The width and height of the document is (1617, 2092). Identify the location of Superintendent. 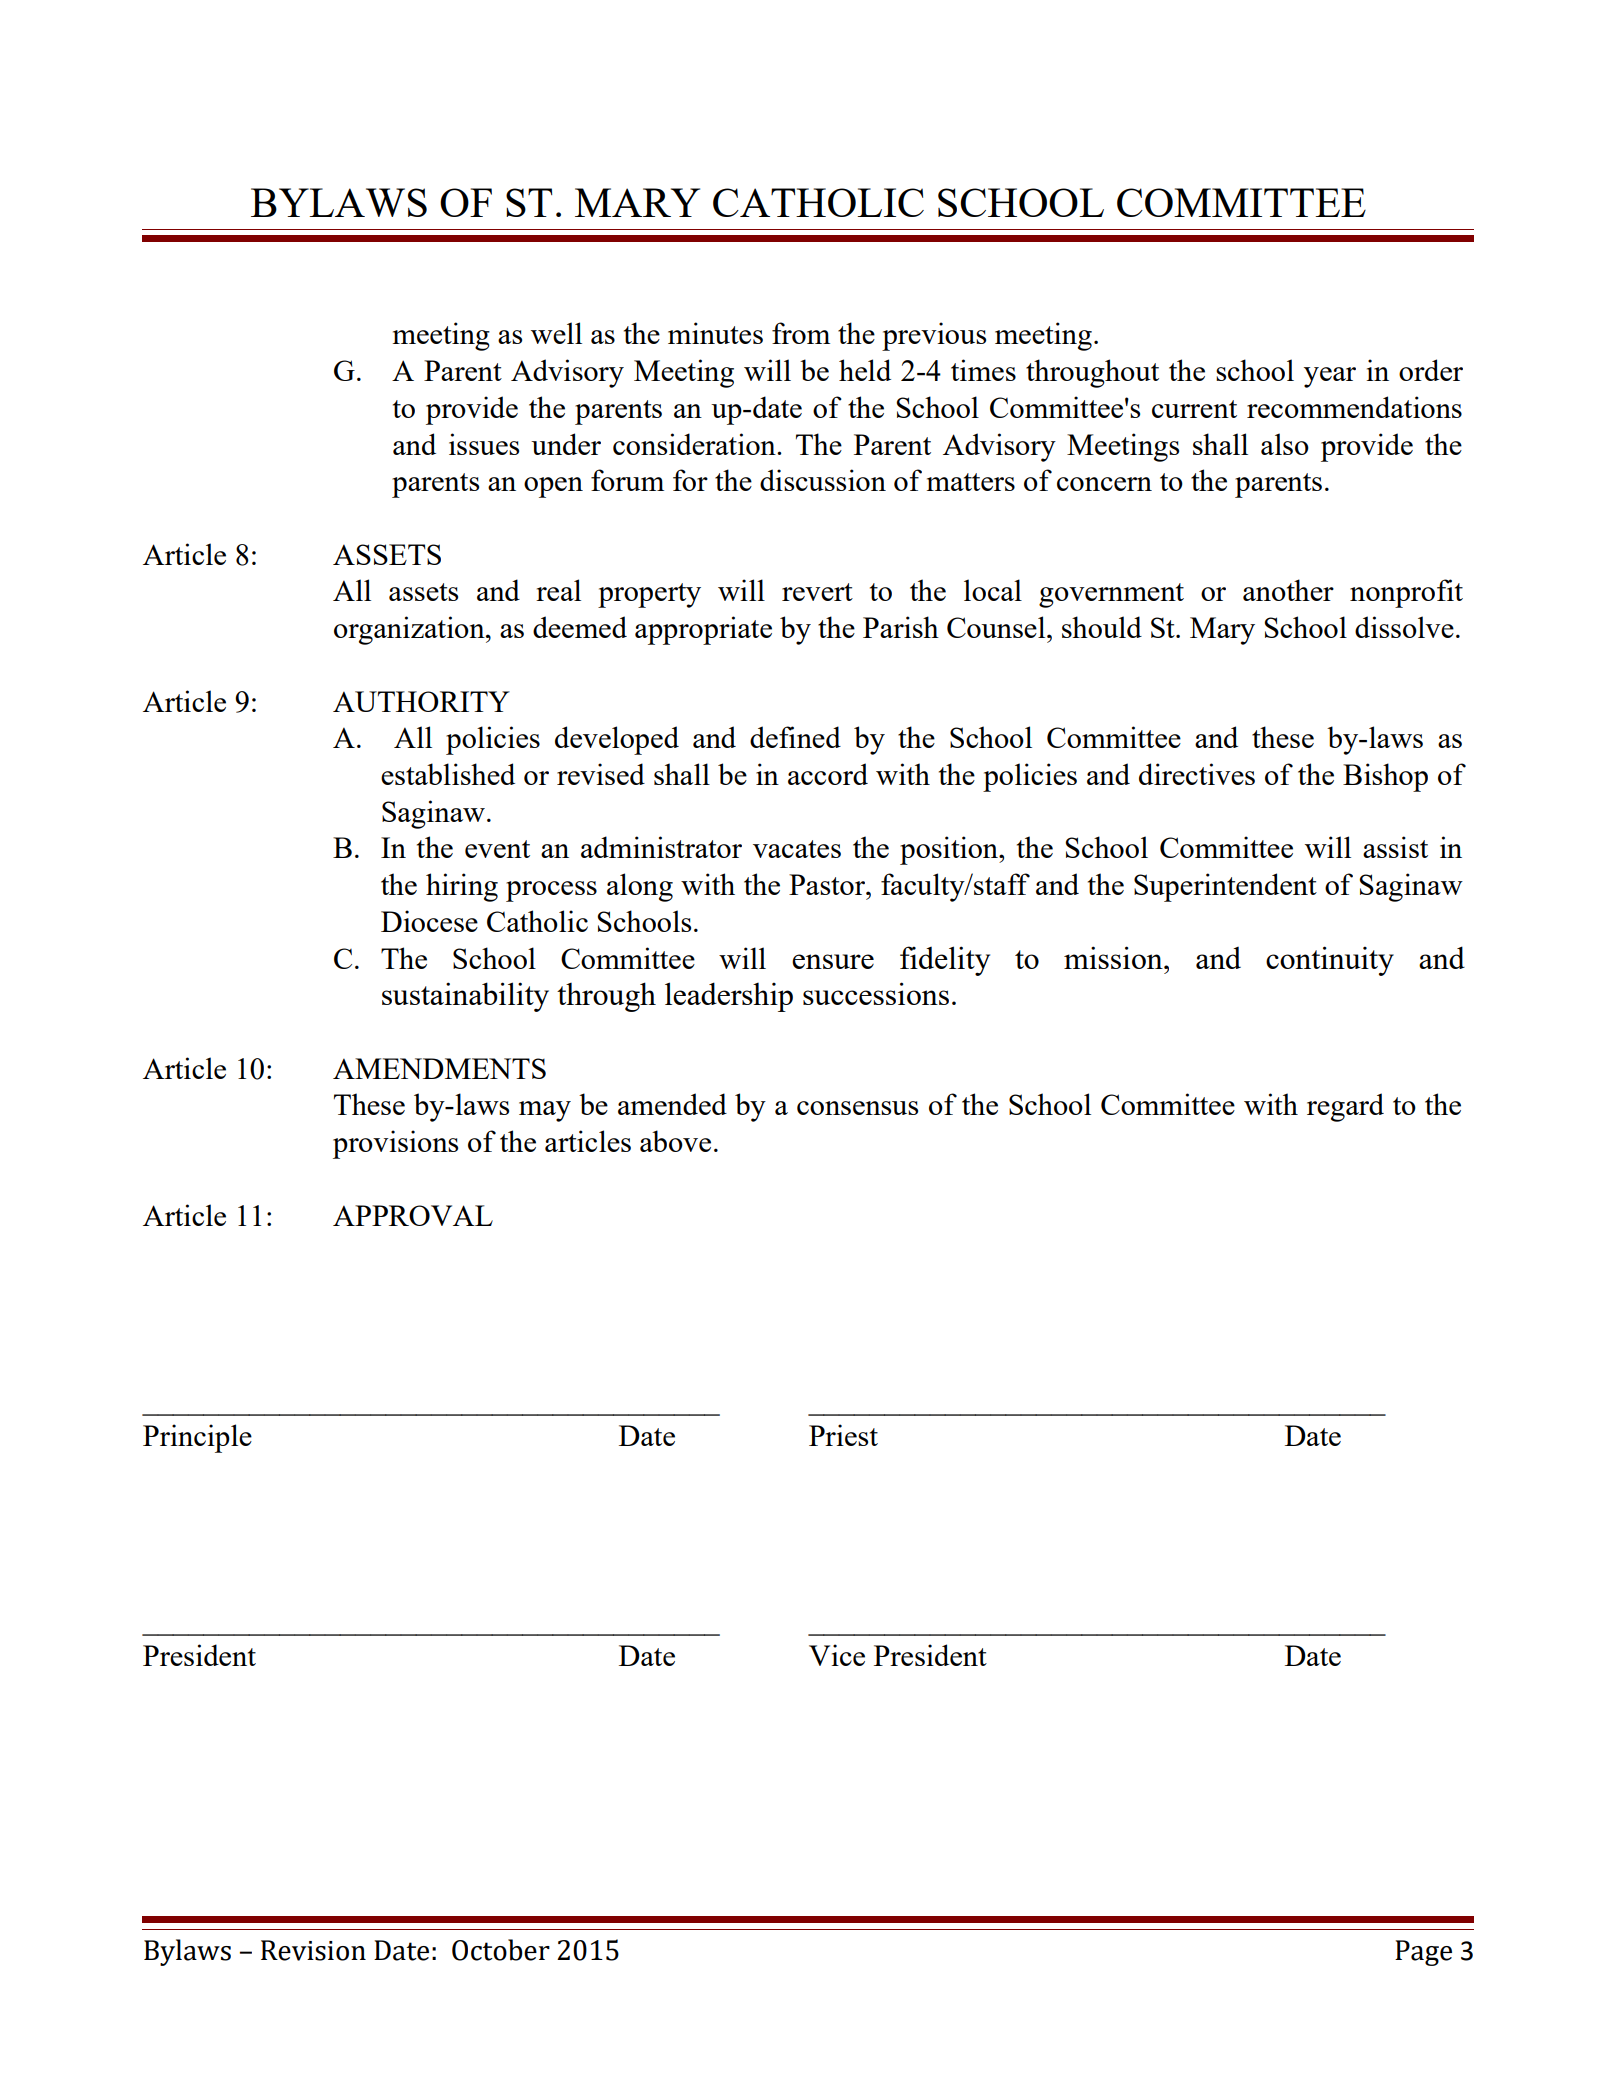
(1225, 887).
